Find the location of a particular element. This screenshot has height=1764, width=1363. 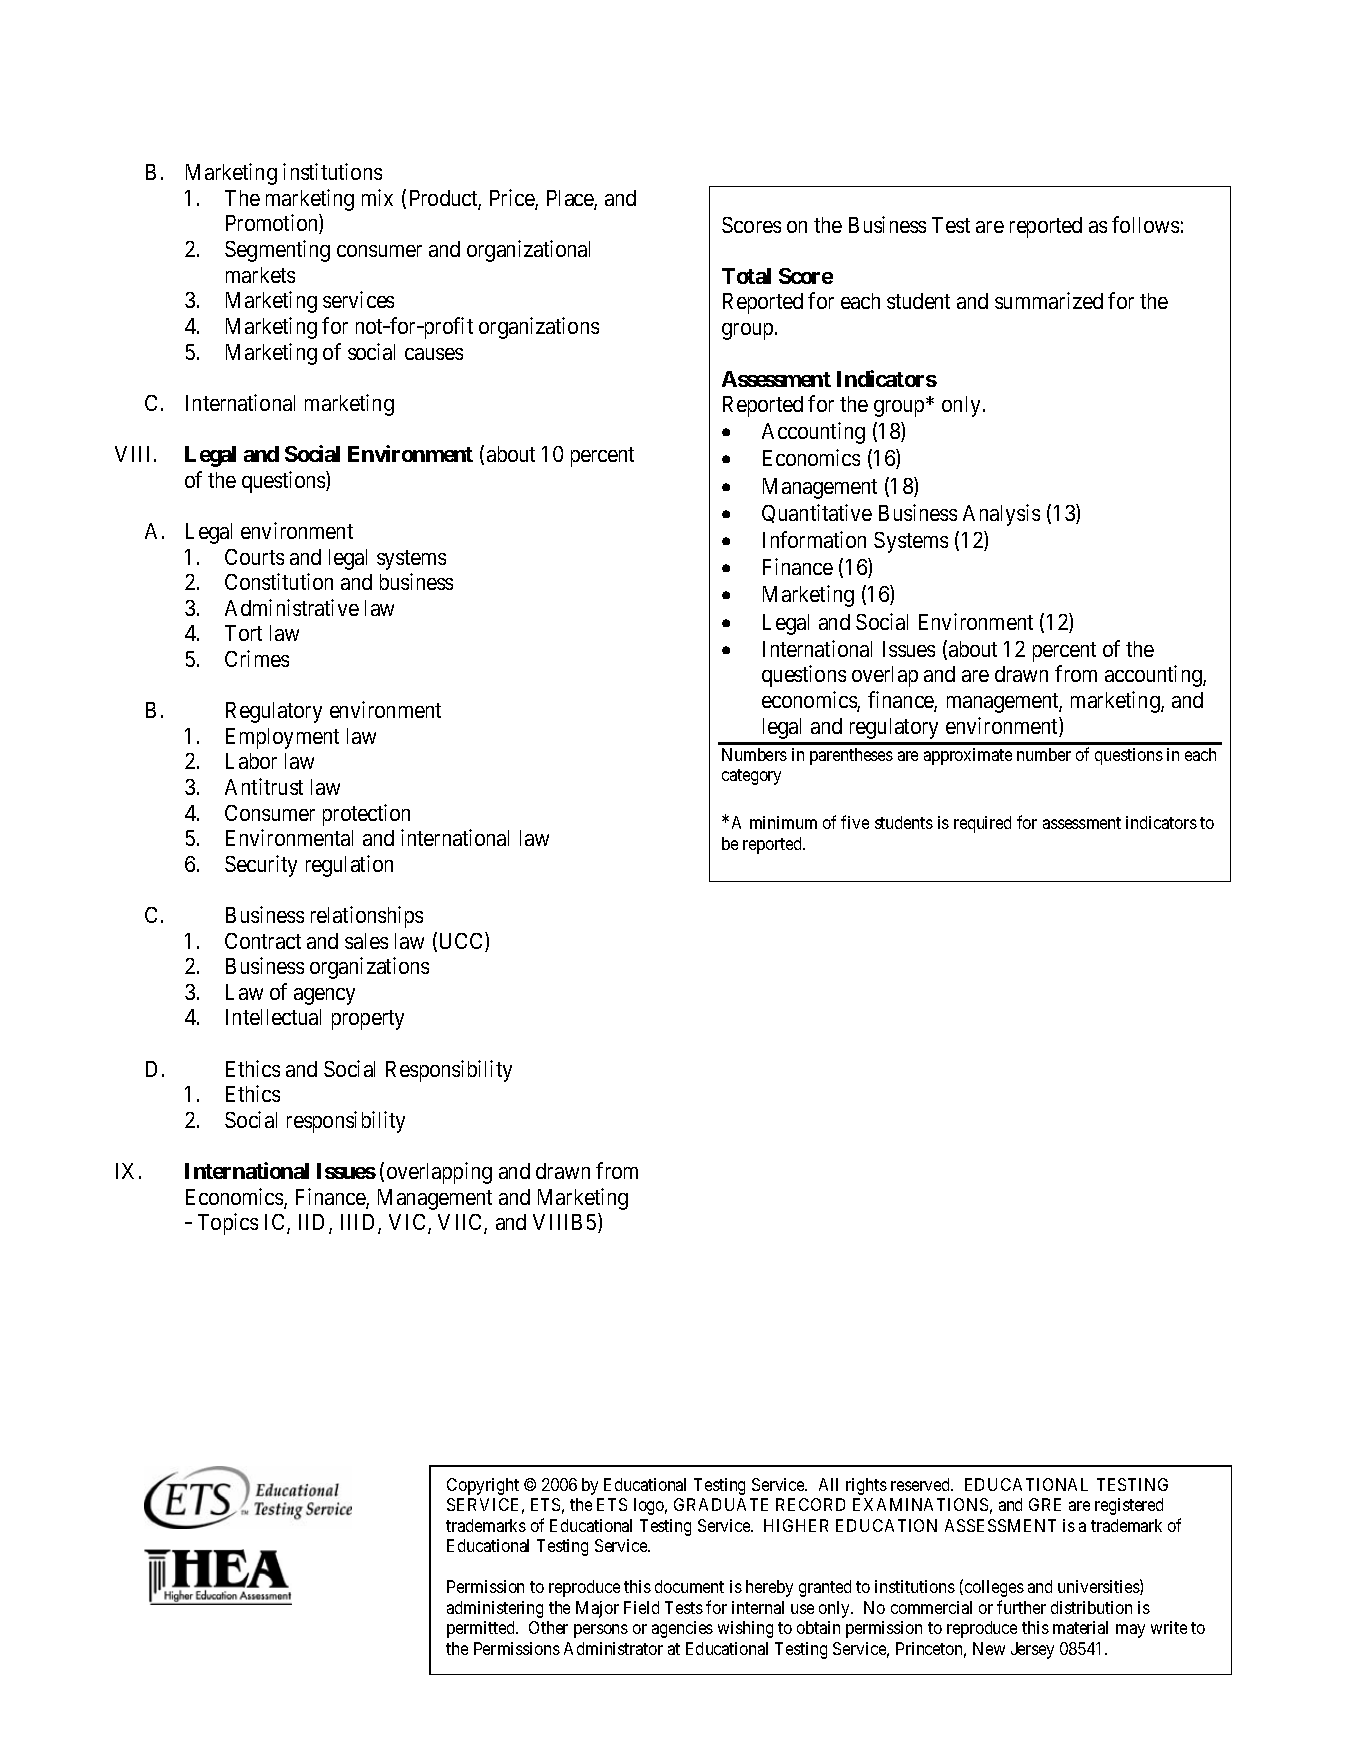

category is located at coordinates (751, 777).
